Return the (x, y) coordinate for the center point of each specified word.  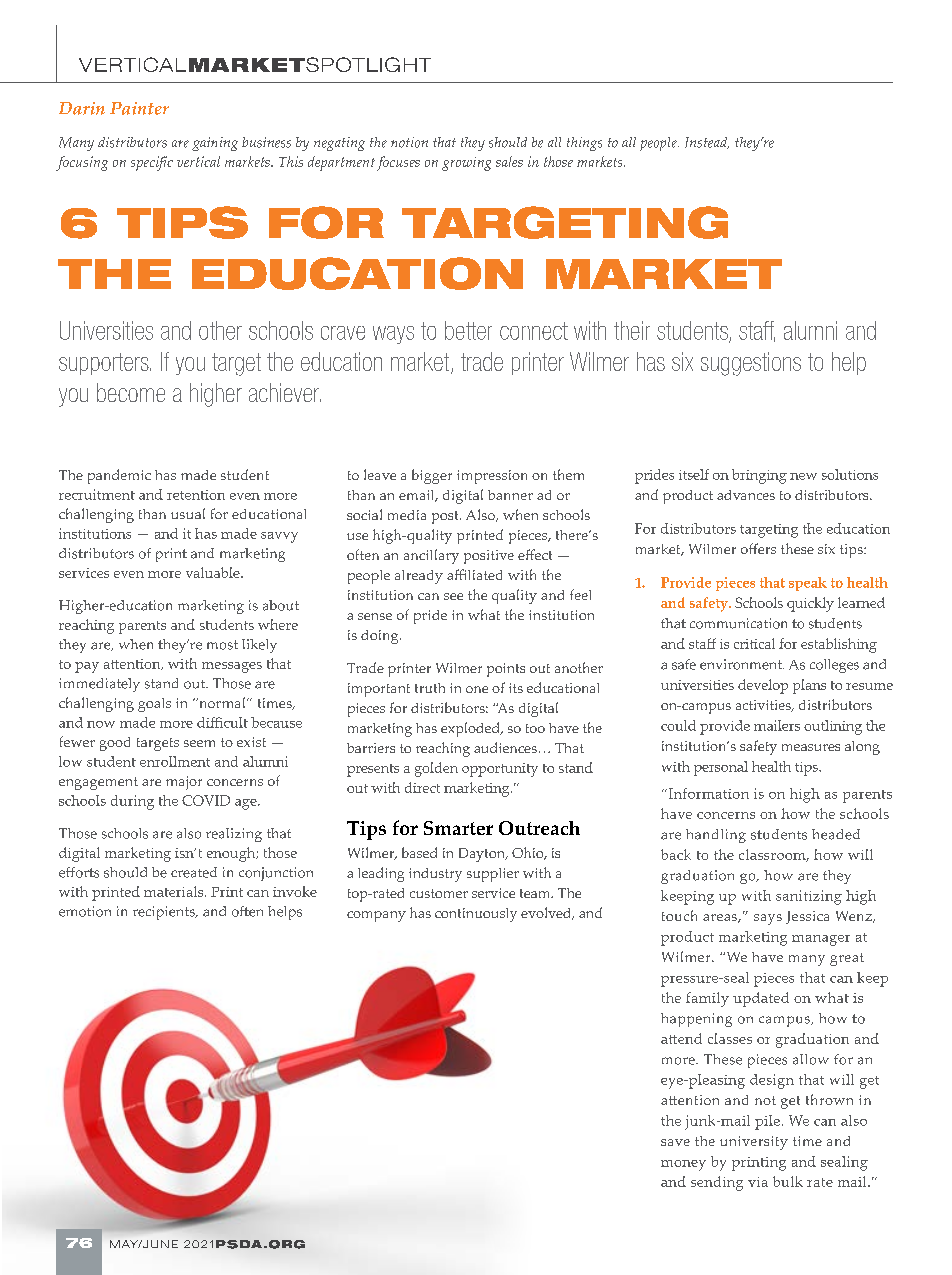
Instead (707, 143)
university (754, 1143)
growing (466, 164)
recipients (165, 913)
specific (152, 163)
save (675, 1142)
